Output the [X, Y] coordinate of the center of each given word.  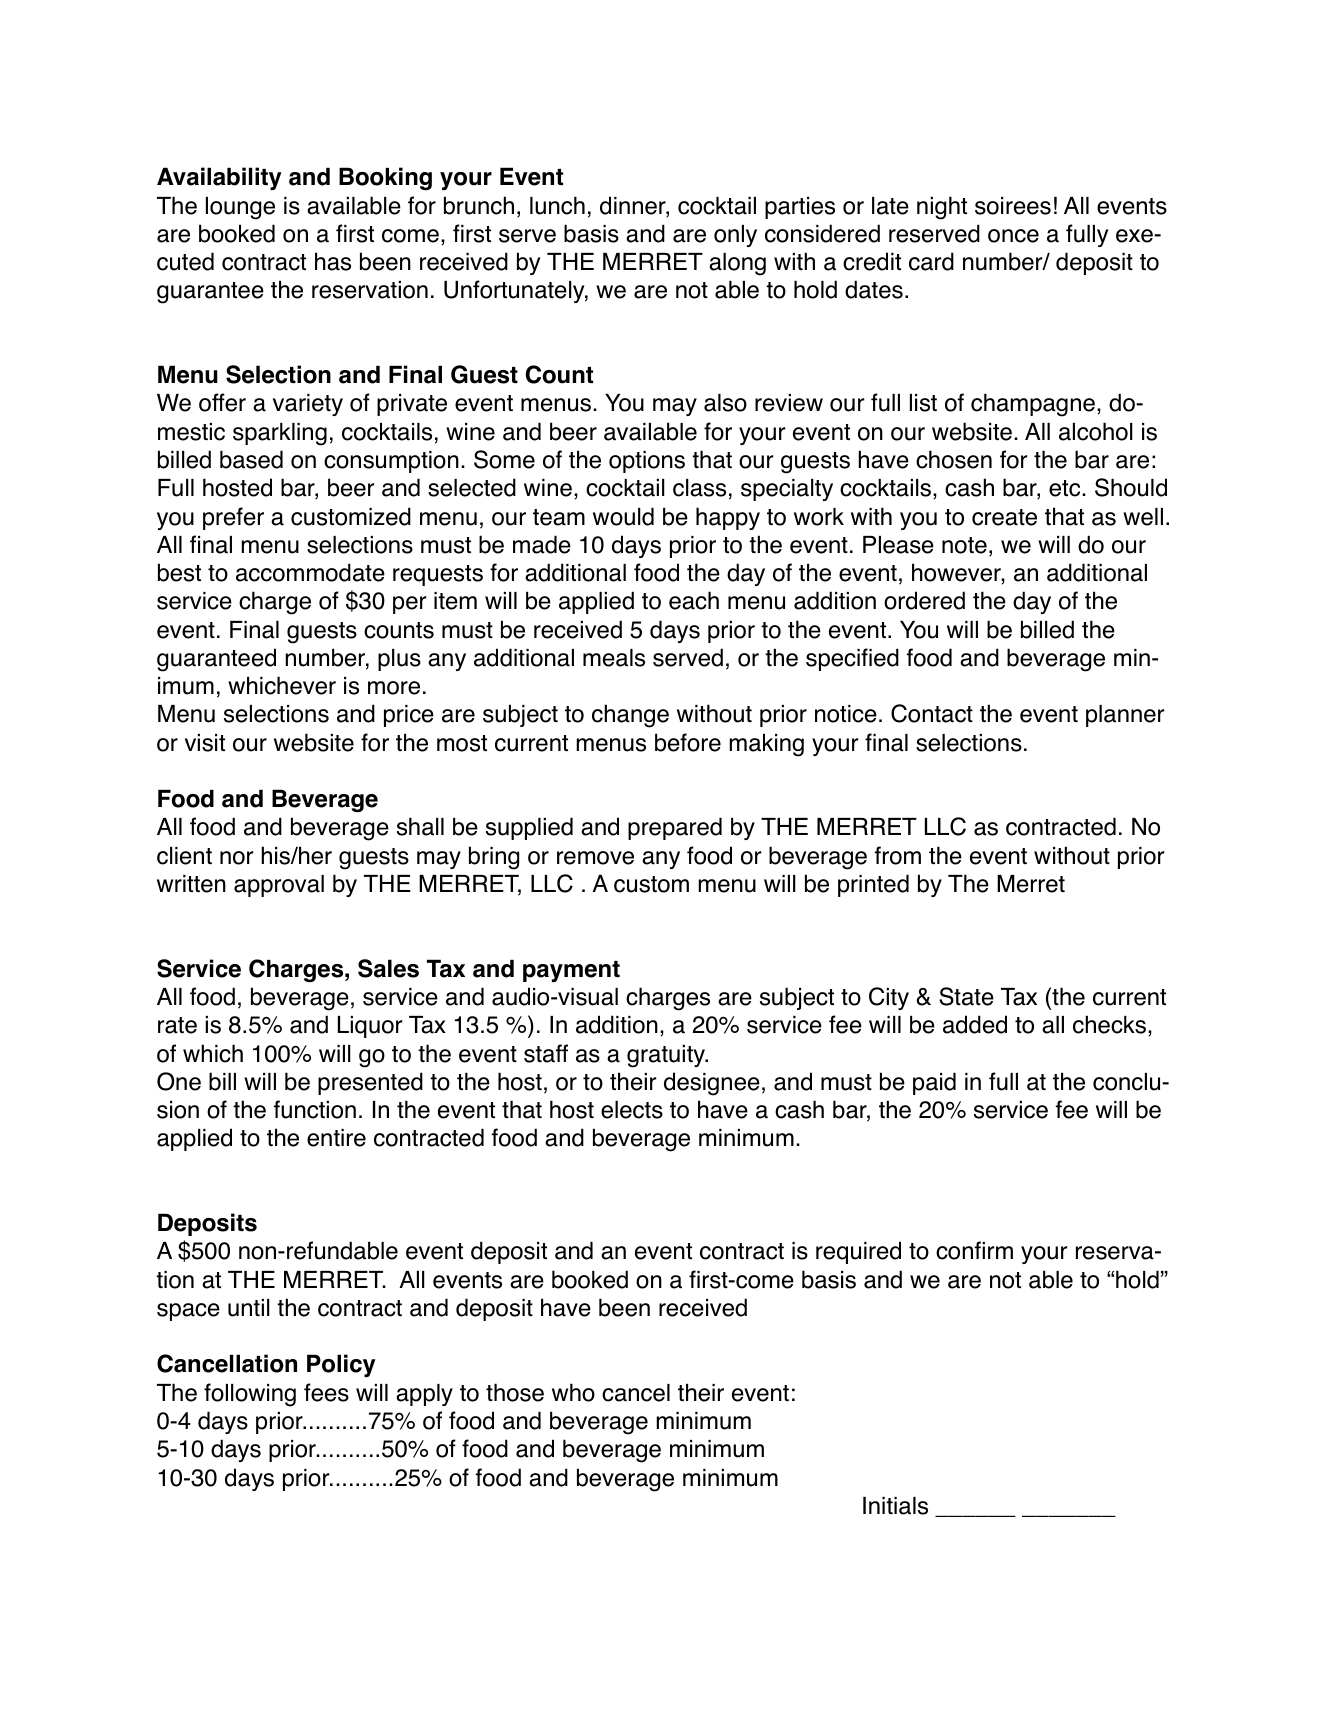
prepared [675, 828]
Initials [895, 1506]
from [898, 855]
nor [236, 858]
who [573, 1392]
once [1013, 236]
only [735, 236]
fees [326, 1392]
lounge [240, 208]
